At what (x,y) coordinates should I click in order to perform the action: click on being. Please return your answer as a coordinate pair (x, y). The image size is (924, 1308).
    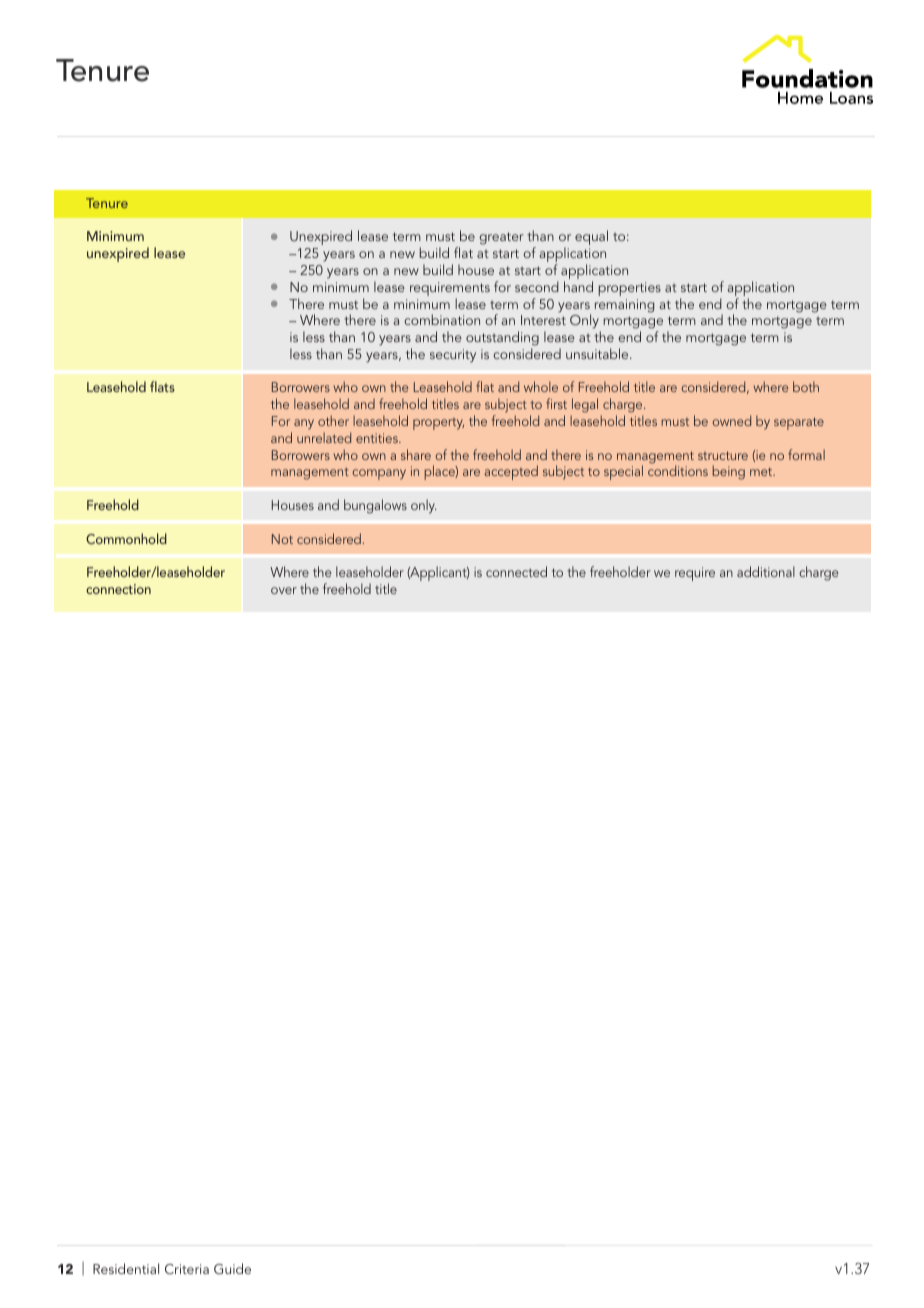
    Looking at the image, I should click on (728, 472).
